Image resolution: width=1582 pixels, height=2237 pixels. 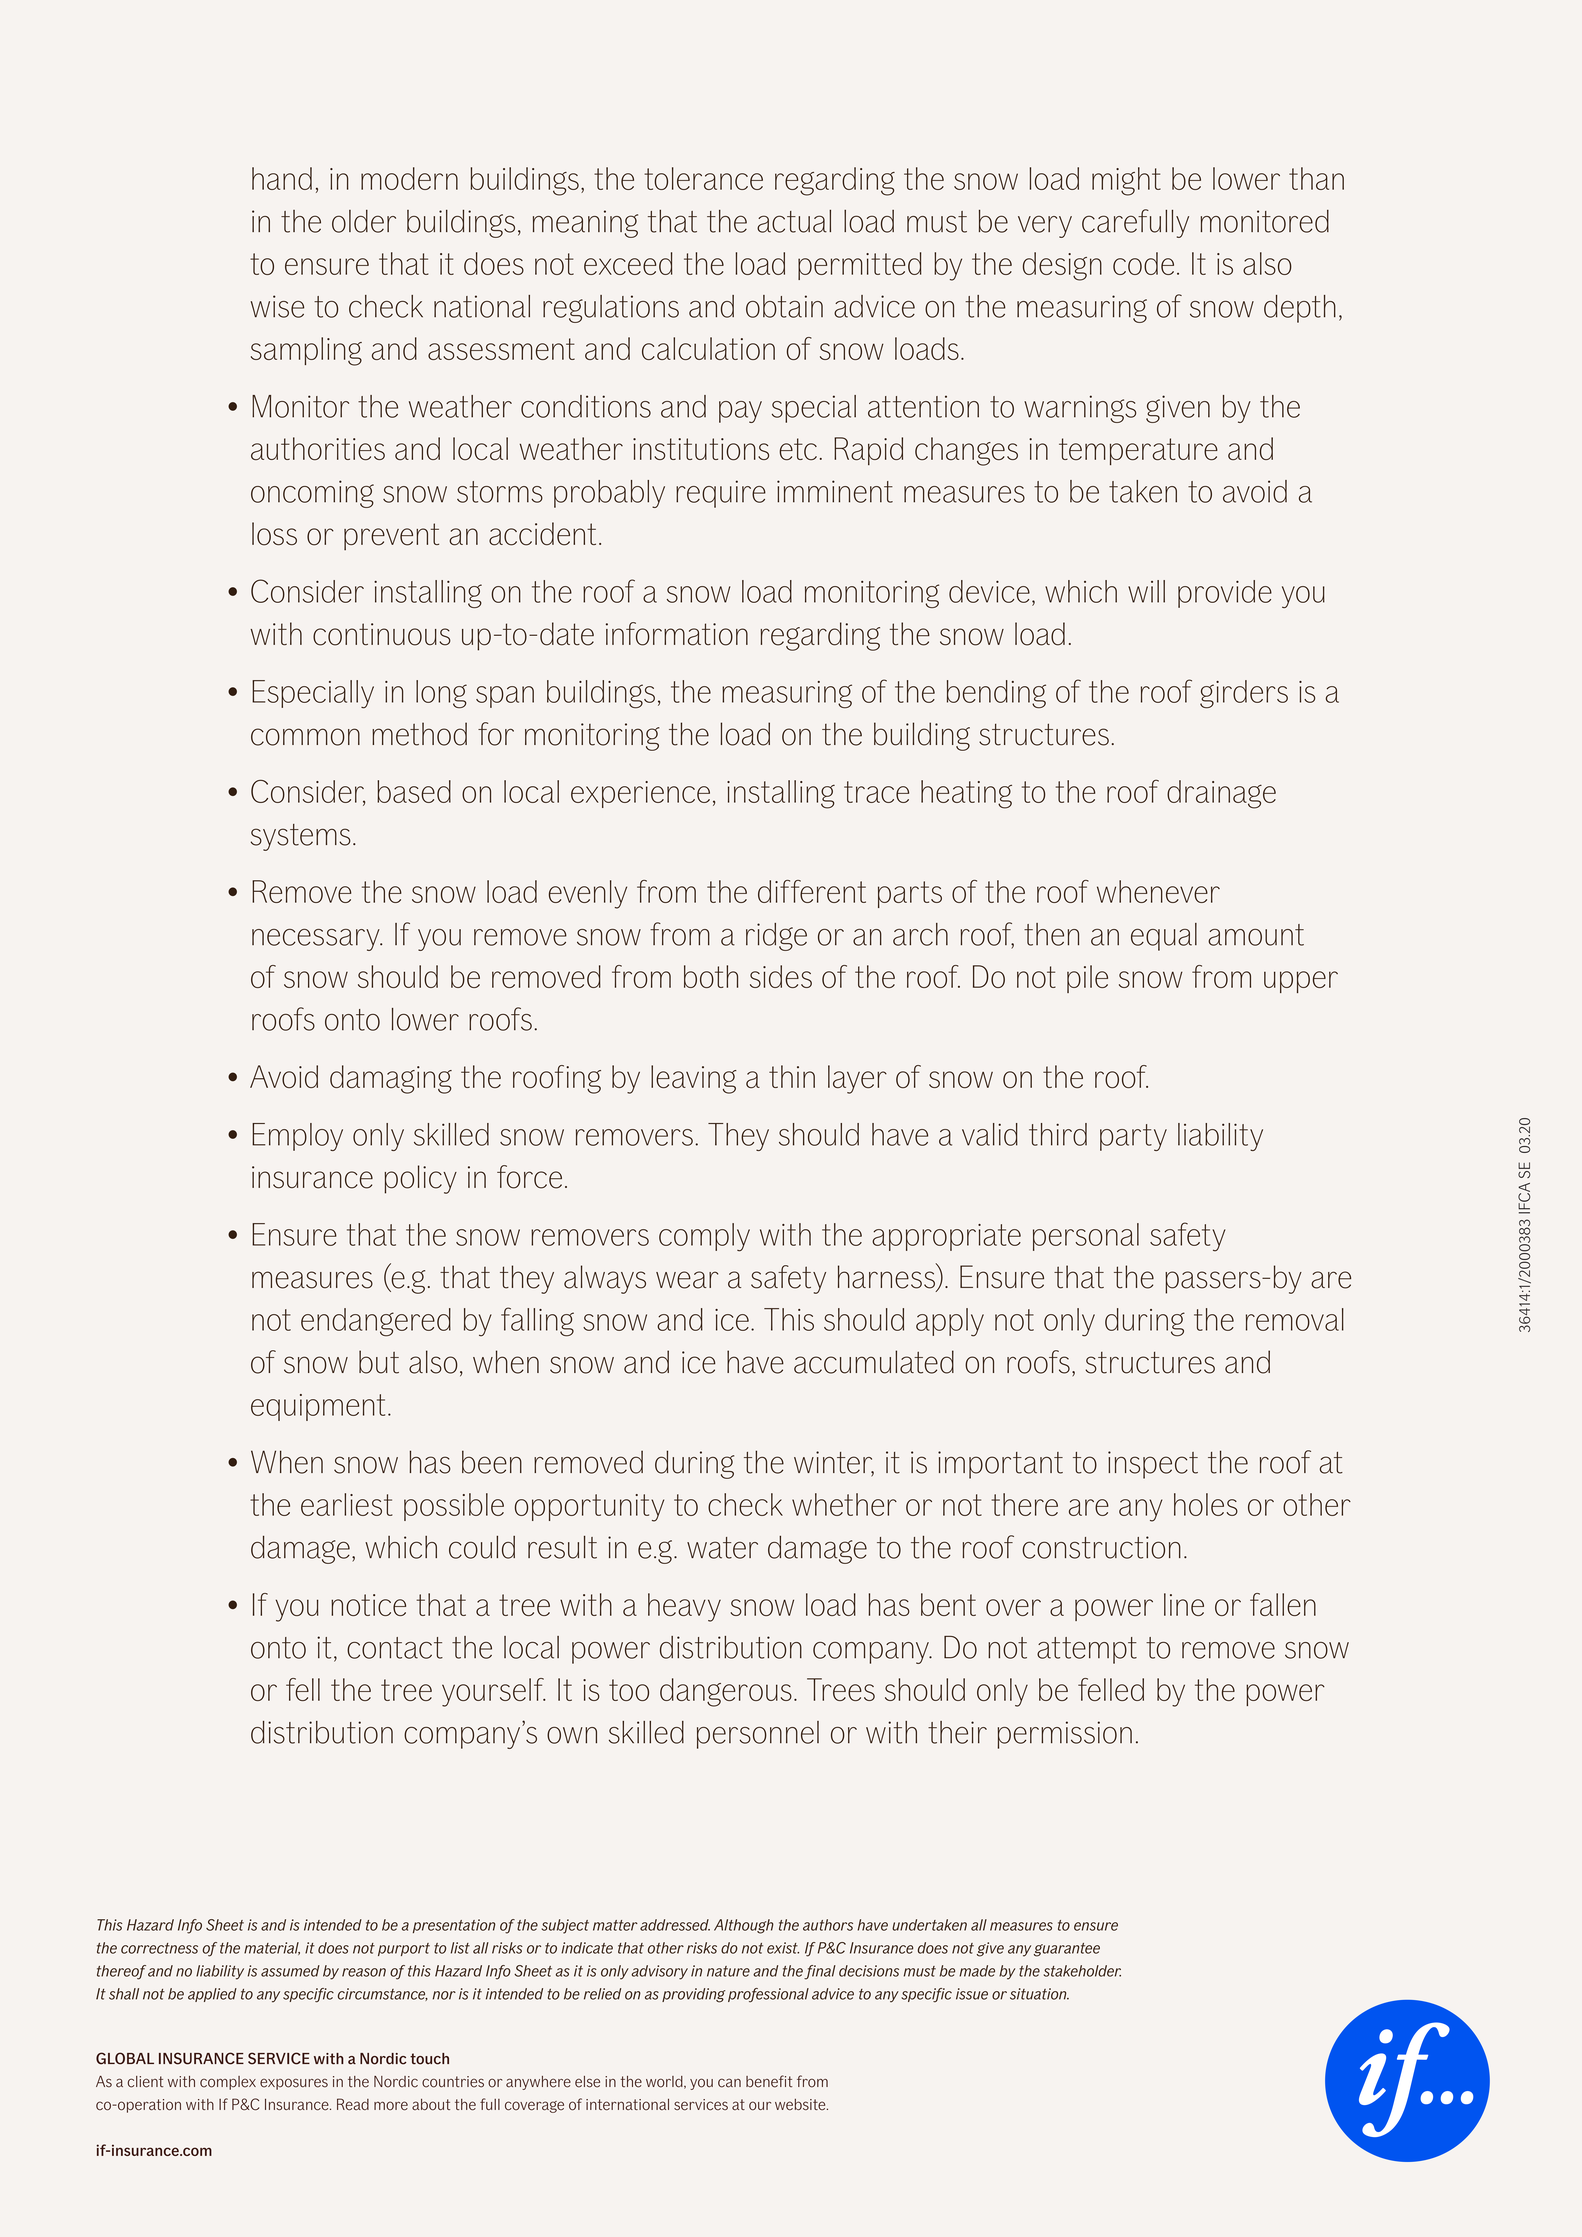 I want to click on exposures, so click(x=294, y=2084).
